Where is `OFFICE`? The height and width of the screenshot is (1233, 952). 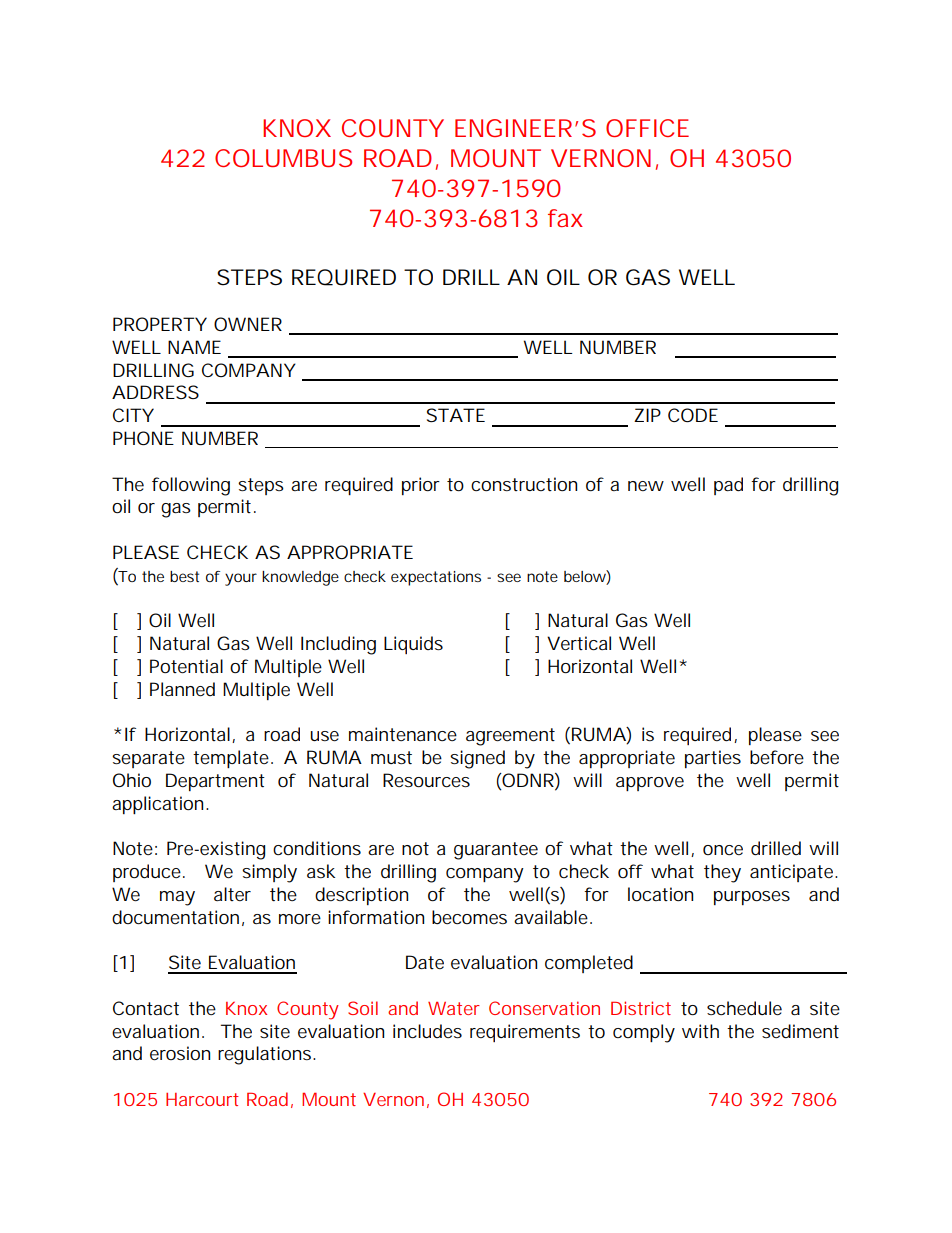
OFFICE is located at coordinates (647, 128).
